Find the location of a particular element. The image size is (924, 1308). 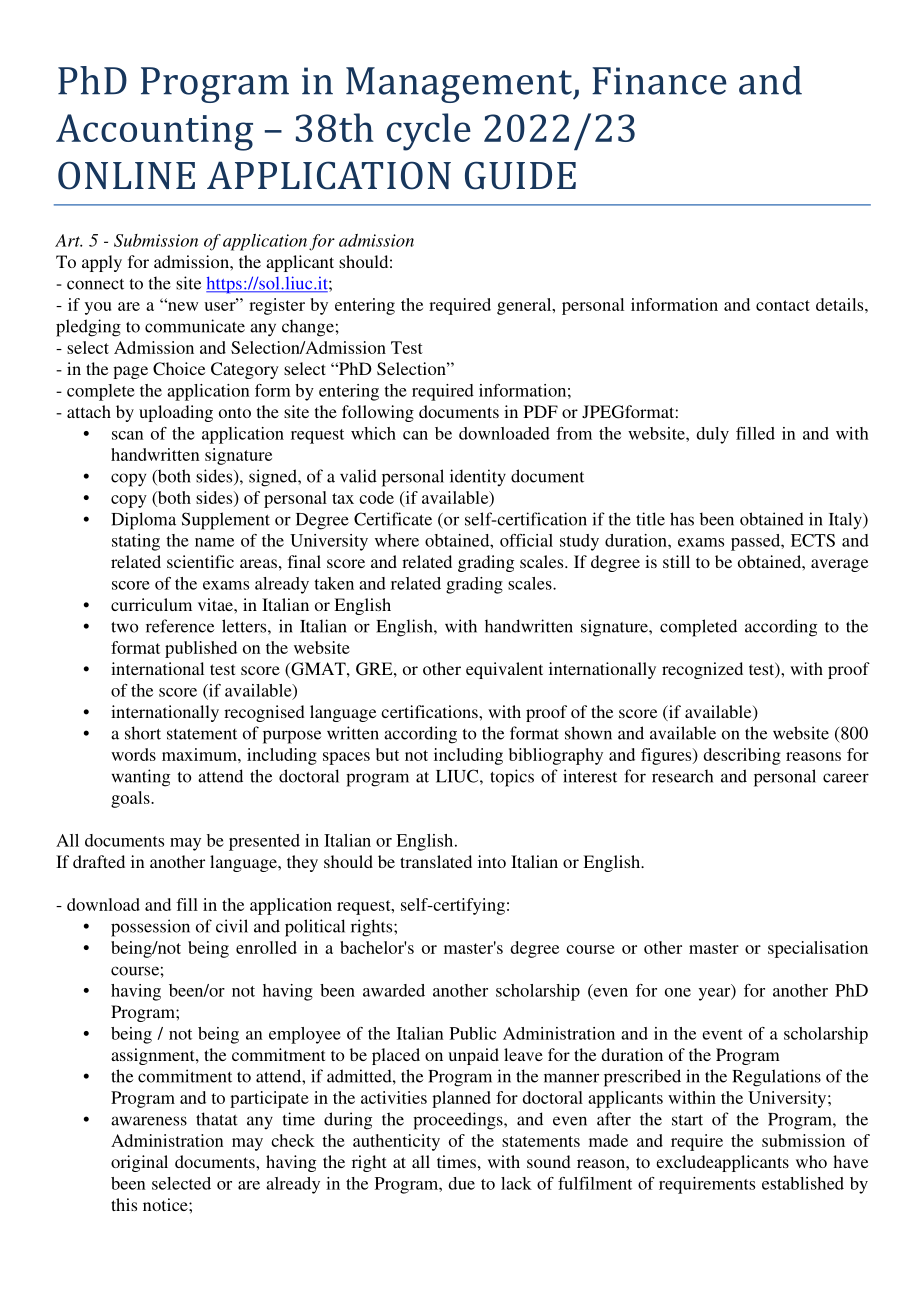

equivalent is located at coordinates (504, 670).
